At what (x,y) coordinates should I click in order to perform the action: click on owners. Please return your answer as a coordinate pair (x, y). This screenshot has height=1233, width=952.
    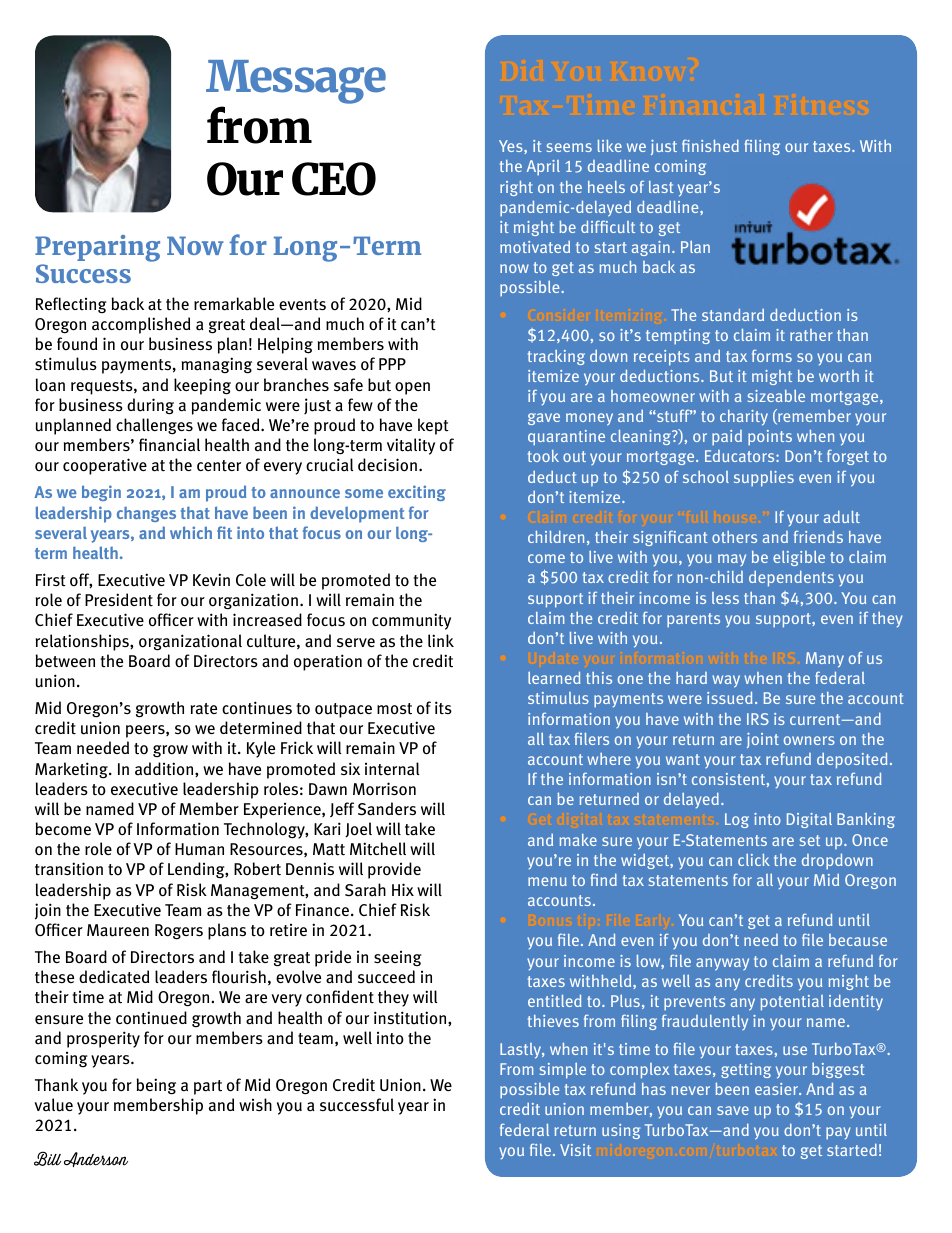
    Looking at the image, I should click on (809, 740).
